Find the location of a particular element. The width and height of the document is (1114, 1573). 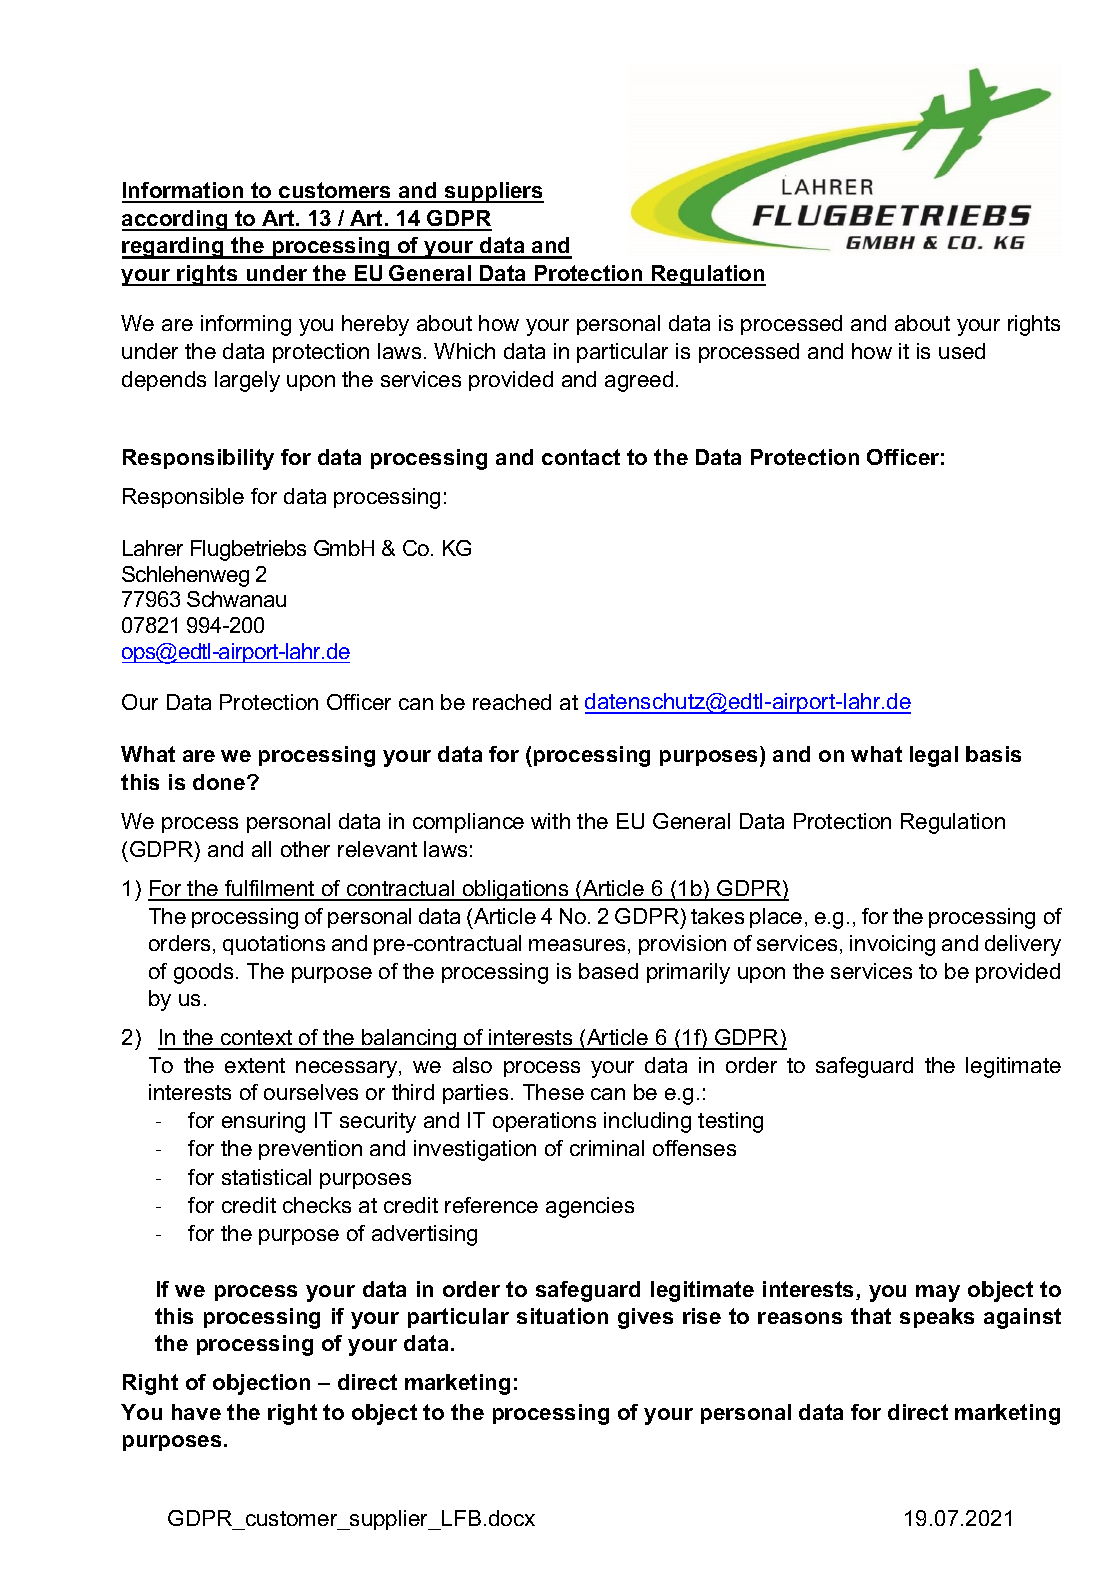

have is located at coordinates (196, 1412).
